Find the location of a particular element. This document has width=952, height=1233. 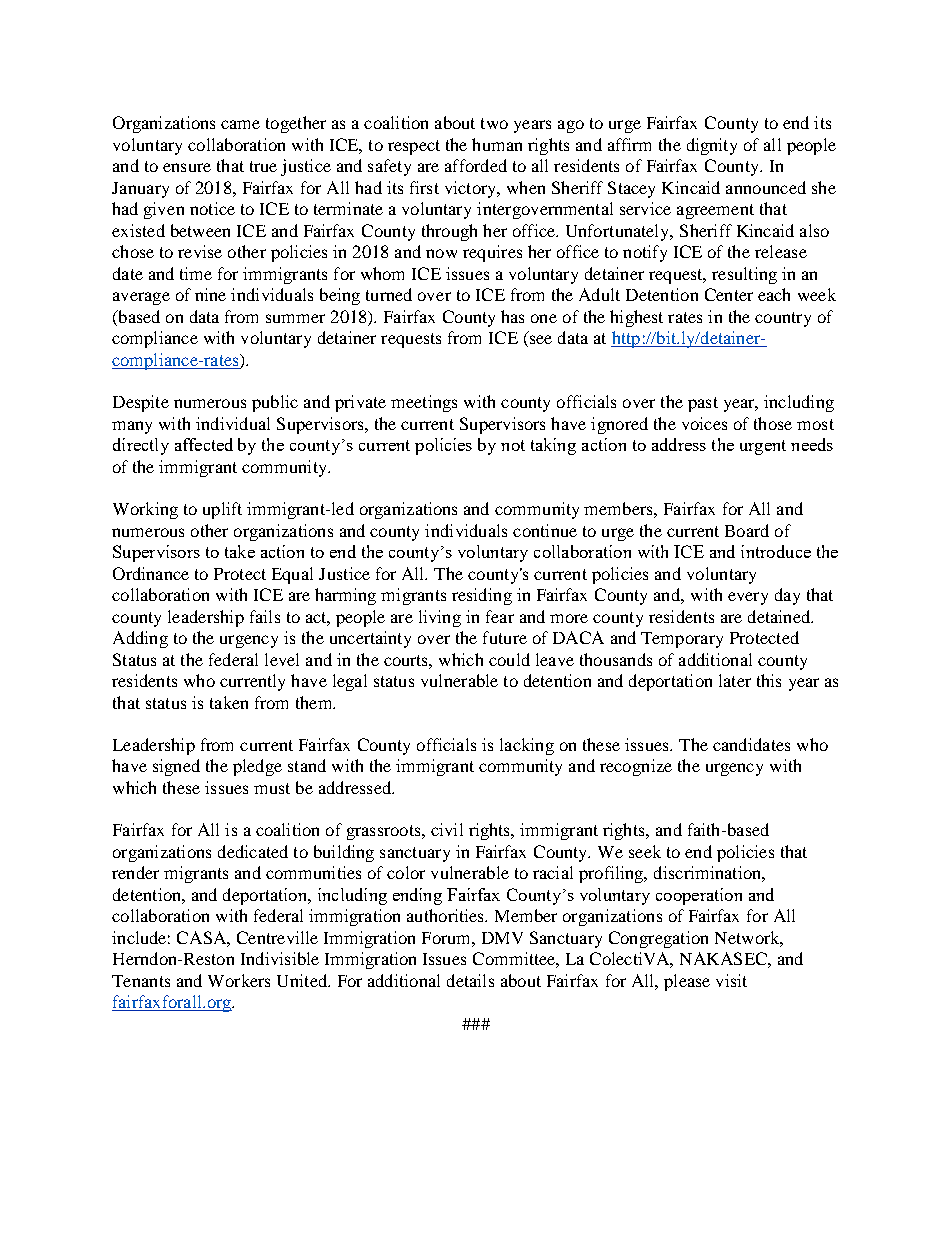

dignity is located at coordinates (712, 146).
